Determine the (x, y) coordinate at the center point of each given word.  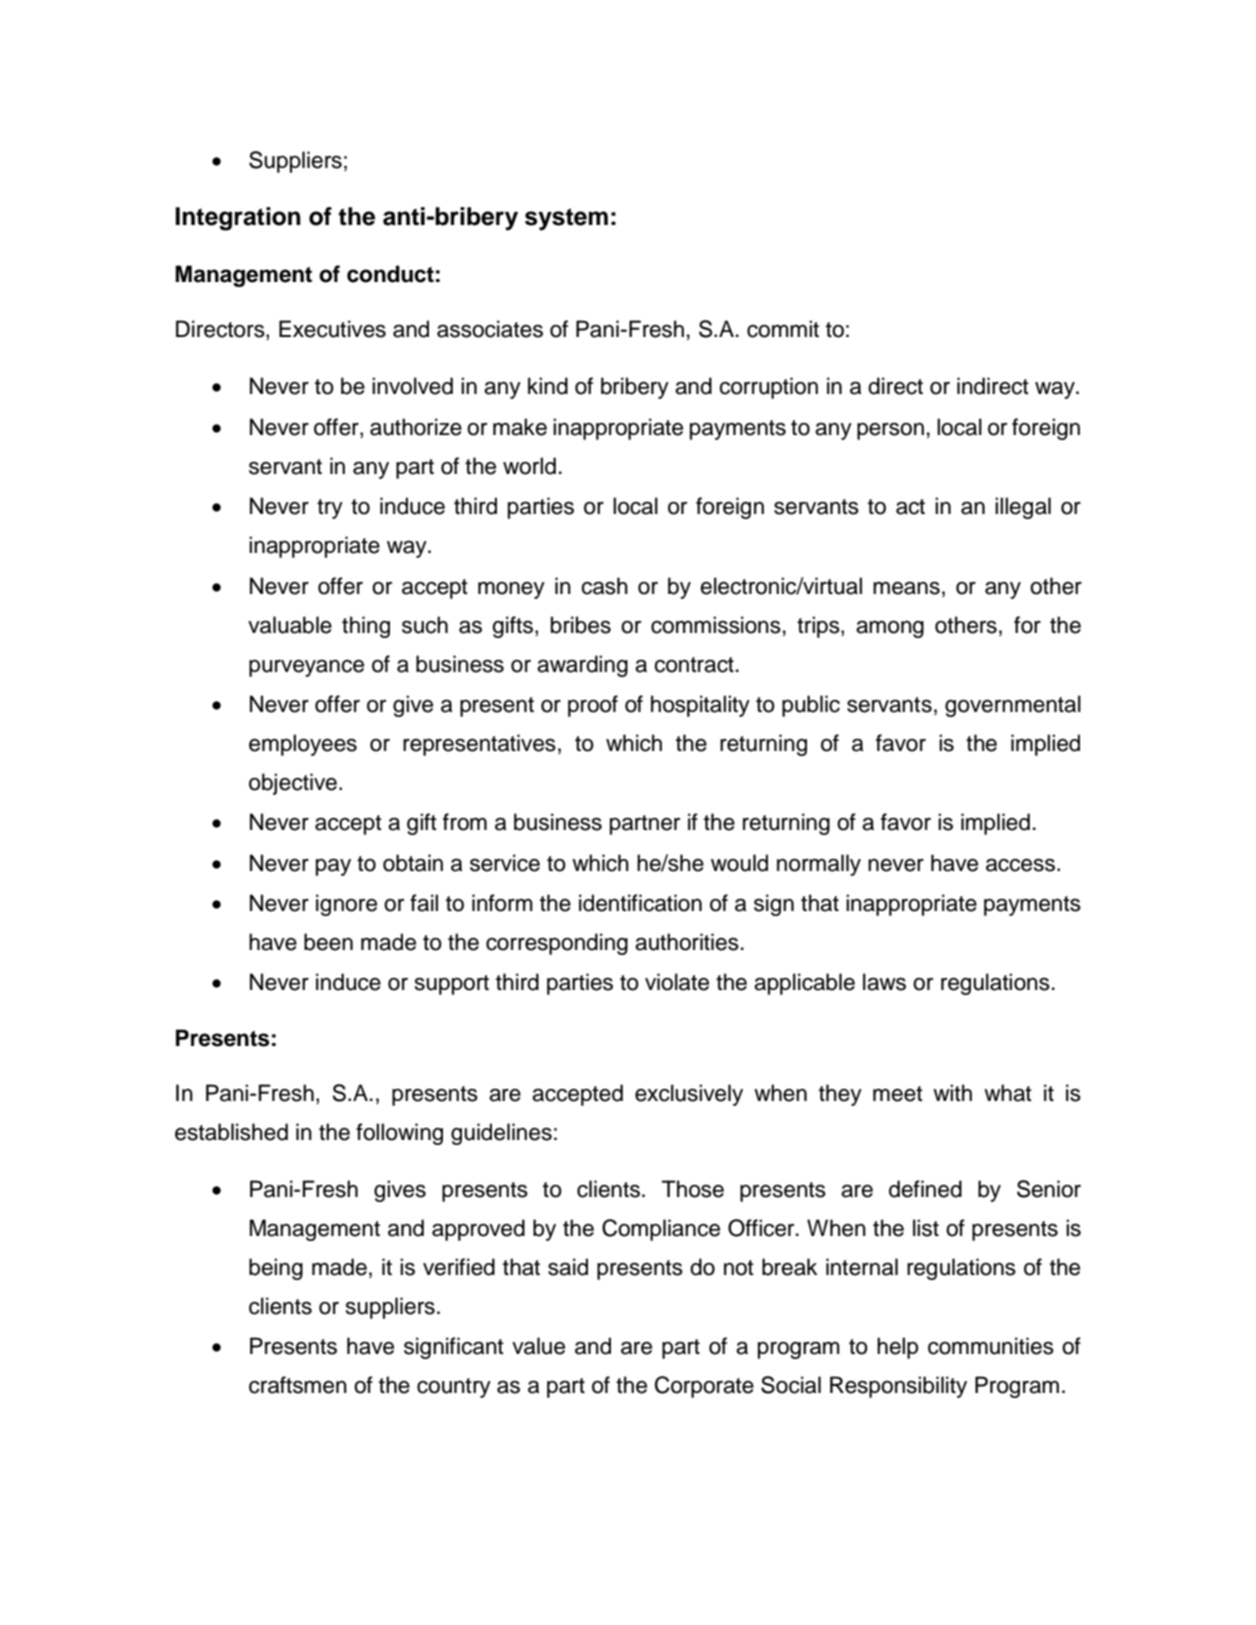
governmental (1013, 706)
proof (593, 706)
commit (783, 329)
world (529, 466)
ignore (346, 905)
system (566, 219)
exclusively (689, 1095)
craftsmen (298, 1385)
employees (303, 745)
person (890, 431)
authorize (416, 427)
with (952, 1092)
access (1022, 865)
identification (640, 903)
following (399, 1134)
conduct (390, 274)
